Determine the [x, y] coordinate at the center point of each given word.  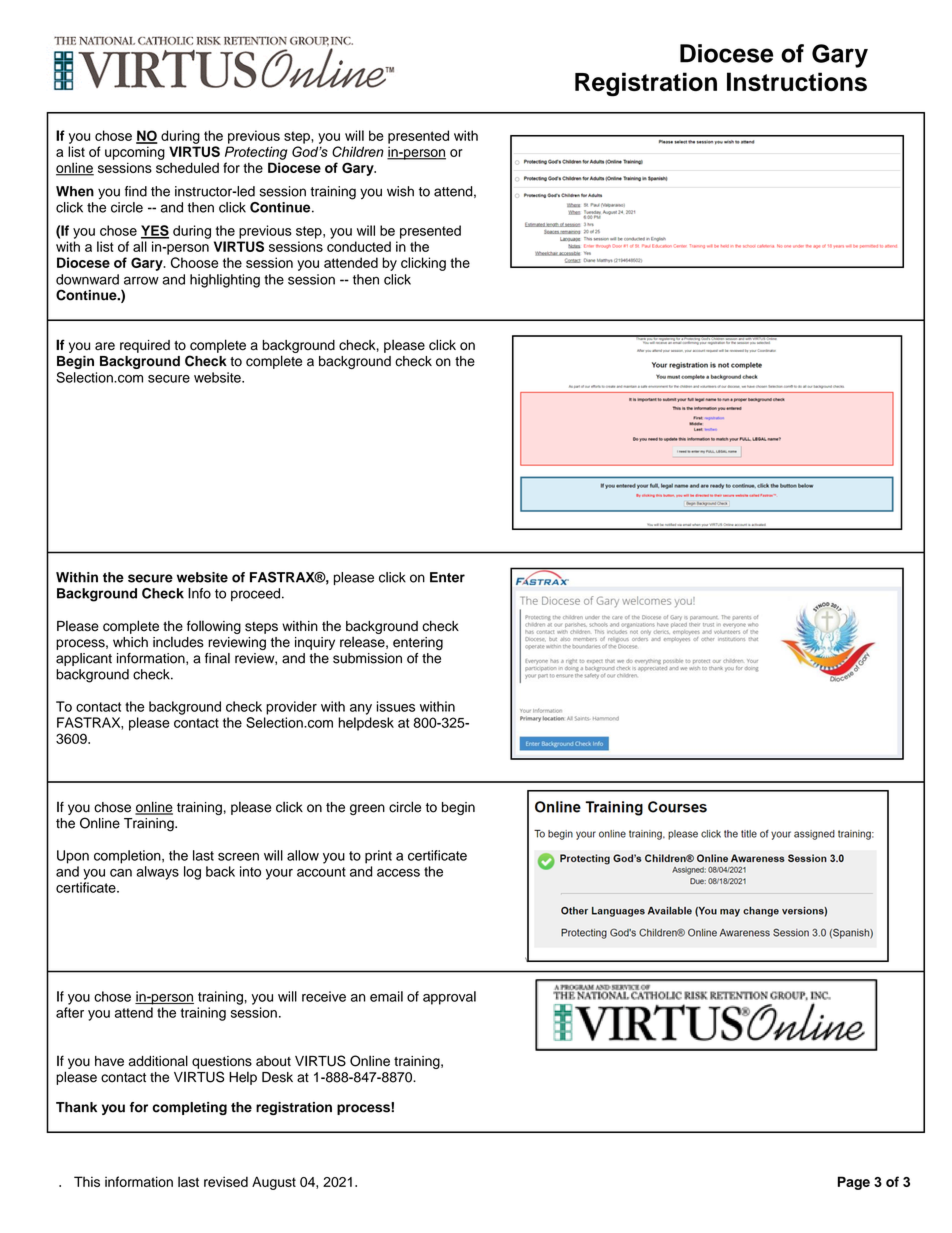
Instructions [797, 81]
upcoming [135, 153]
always [157, 873]
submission [367, 658]
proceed [255, 594]
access [398, 873]
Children [358, 151]
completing [189, 1108]
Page [854, 1183]
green [367, 809]
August [274, 1183]
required [145, 346]
